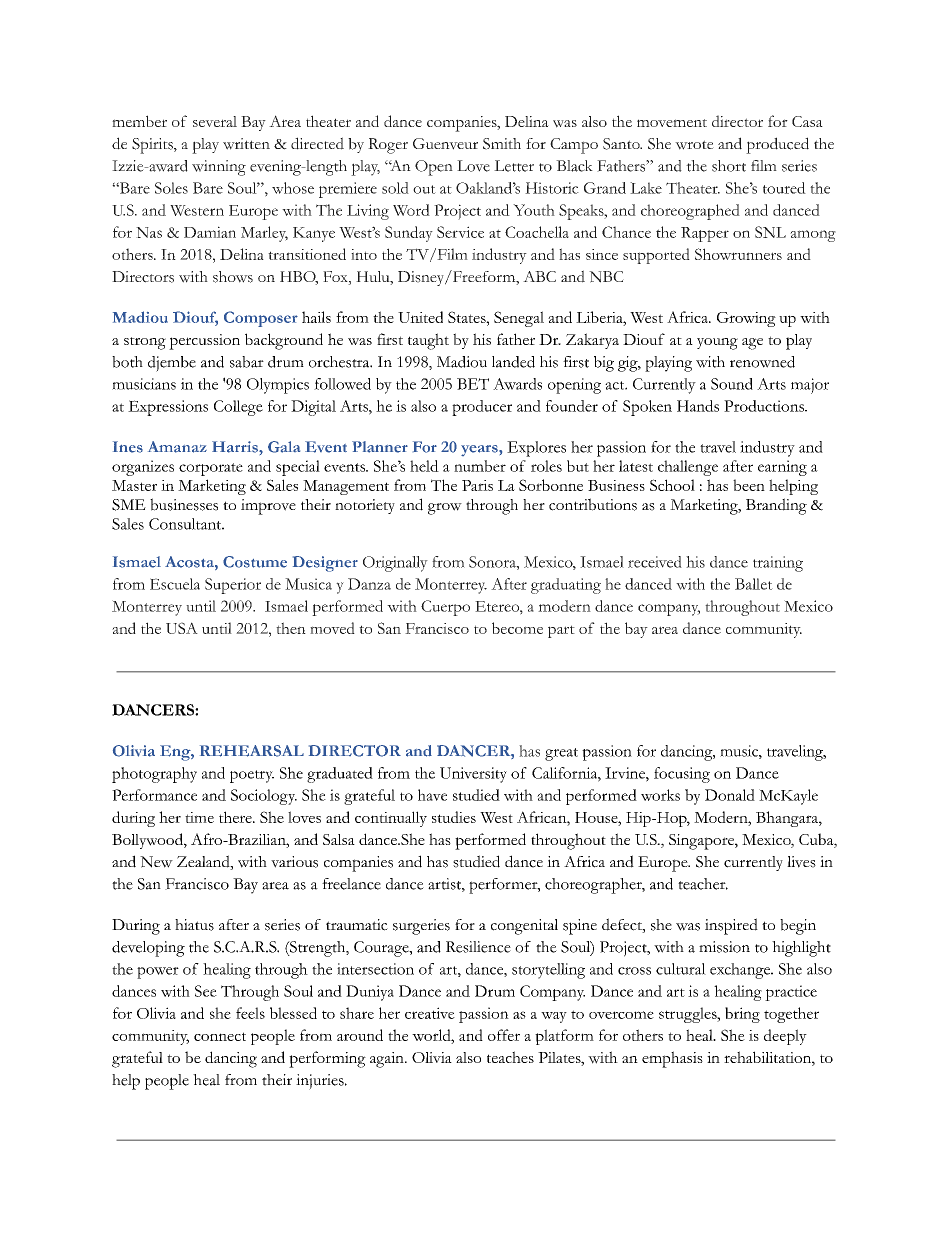 This document has height=1233, width=952. Describe the element at coordinates (428, 341) in the document. I see `taught` at that location.
